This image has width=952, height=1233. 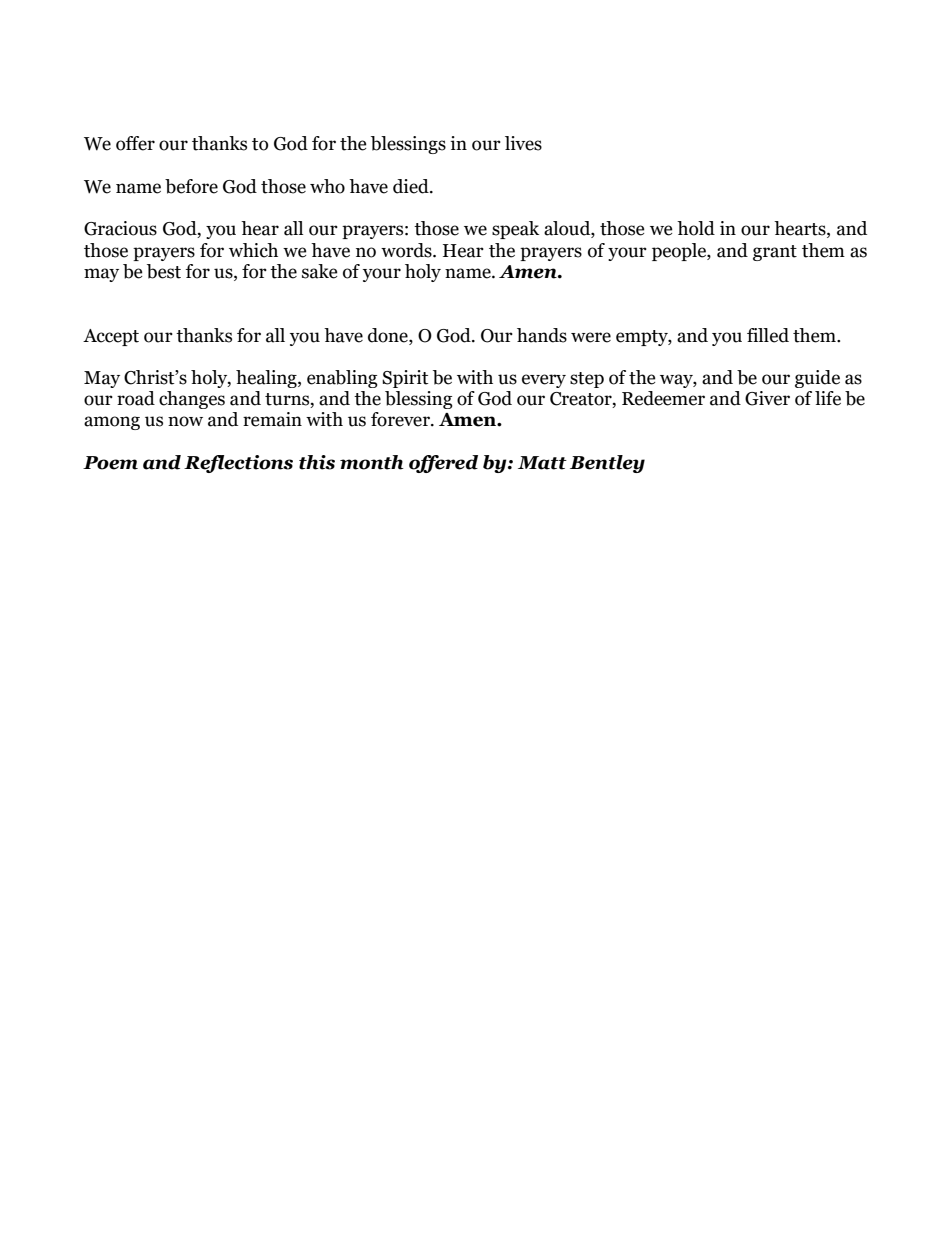 I want to click on hands, so click(x=542, y=335).
